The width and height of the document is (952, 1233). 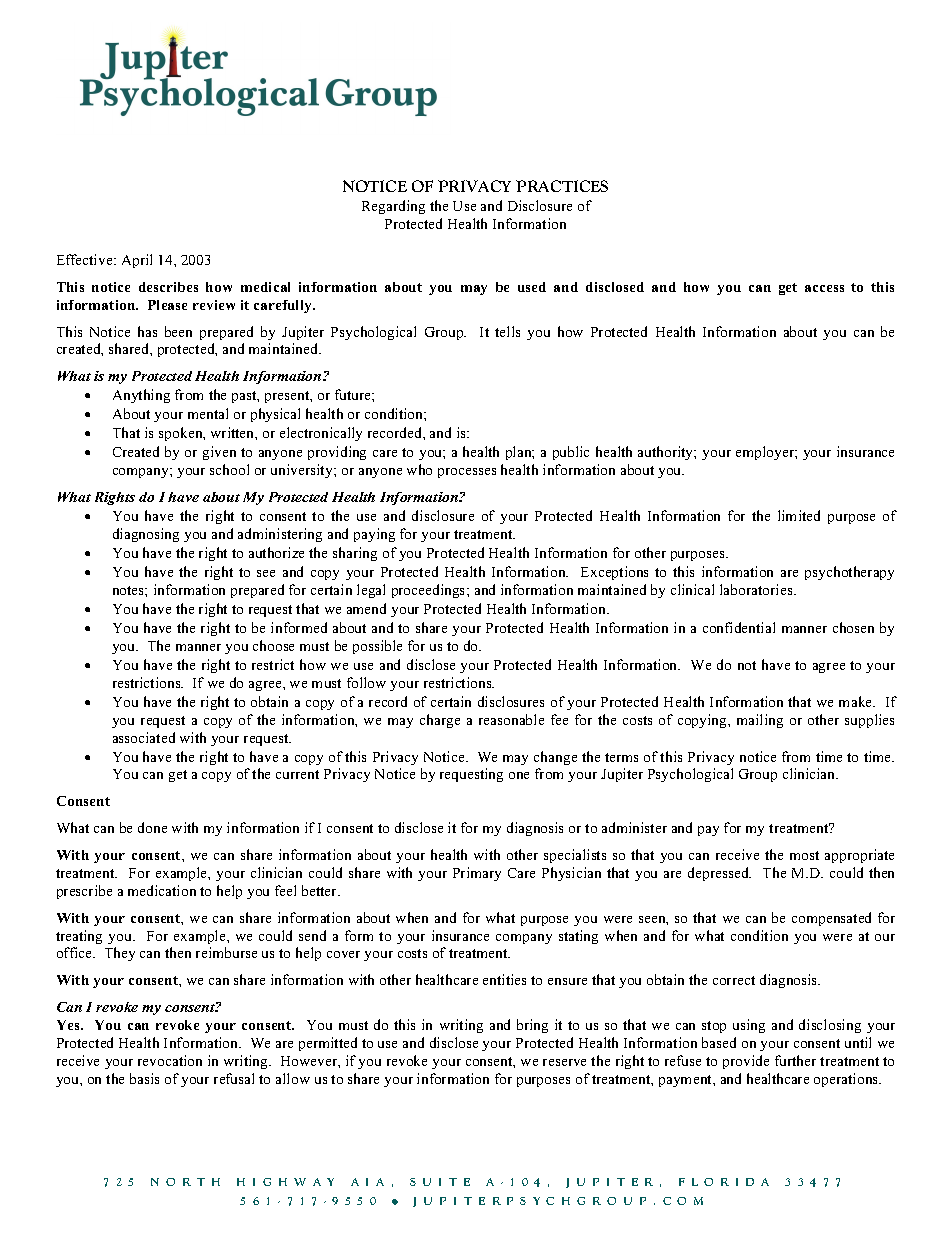 I want to click on Regarding, so click(x=393, y=207).
